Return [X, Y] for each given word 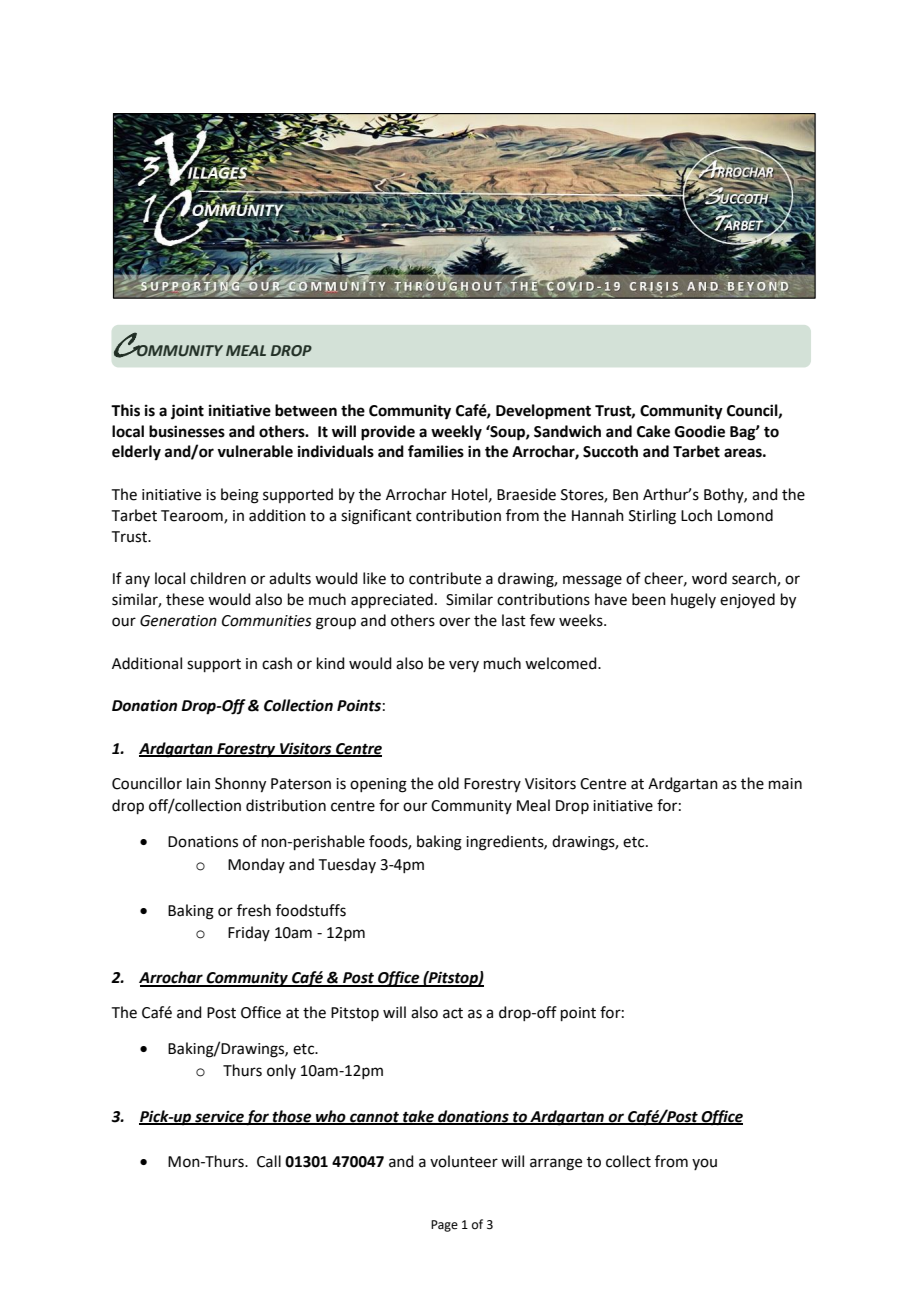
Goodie [700, 431]
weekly [456, 433]
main [785, 784]
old [448, 783]
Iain [198, 784]
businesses [187, 431]
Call [269, 1161]
